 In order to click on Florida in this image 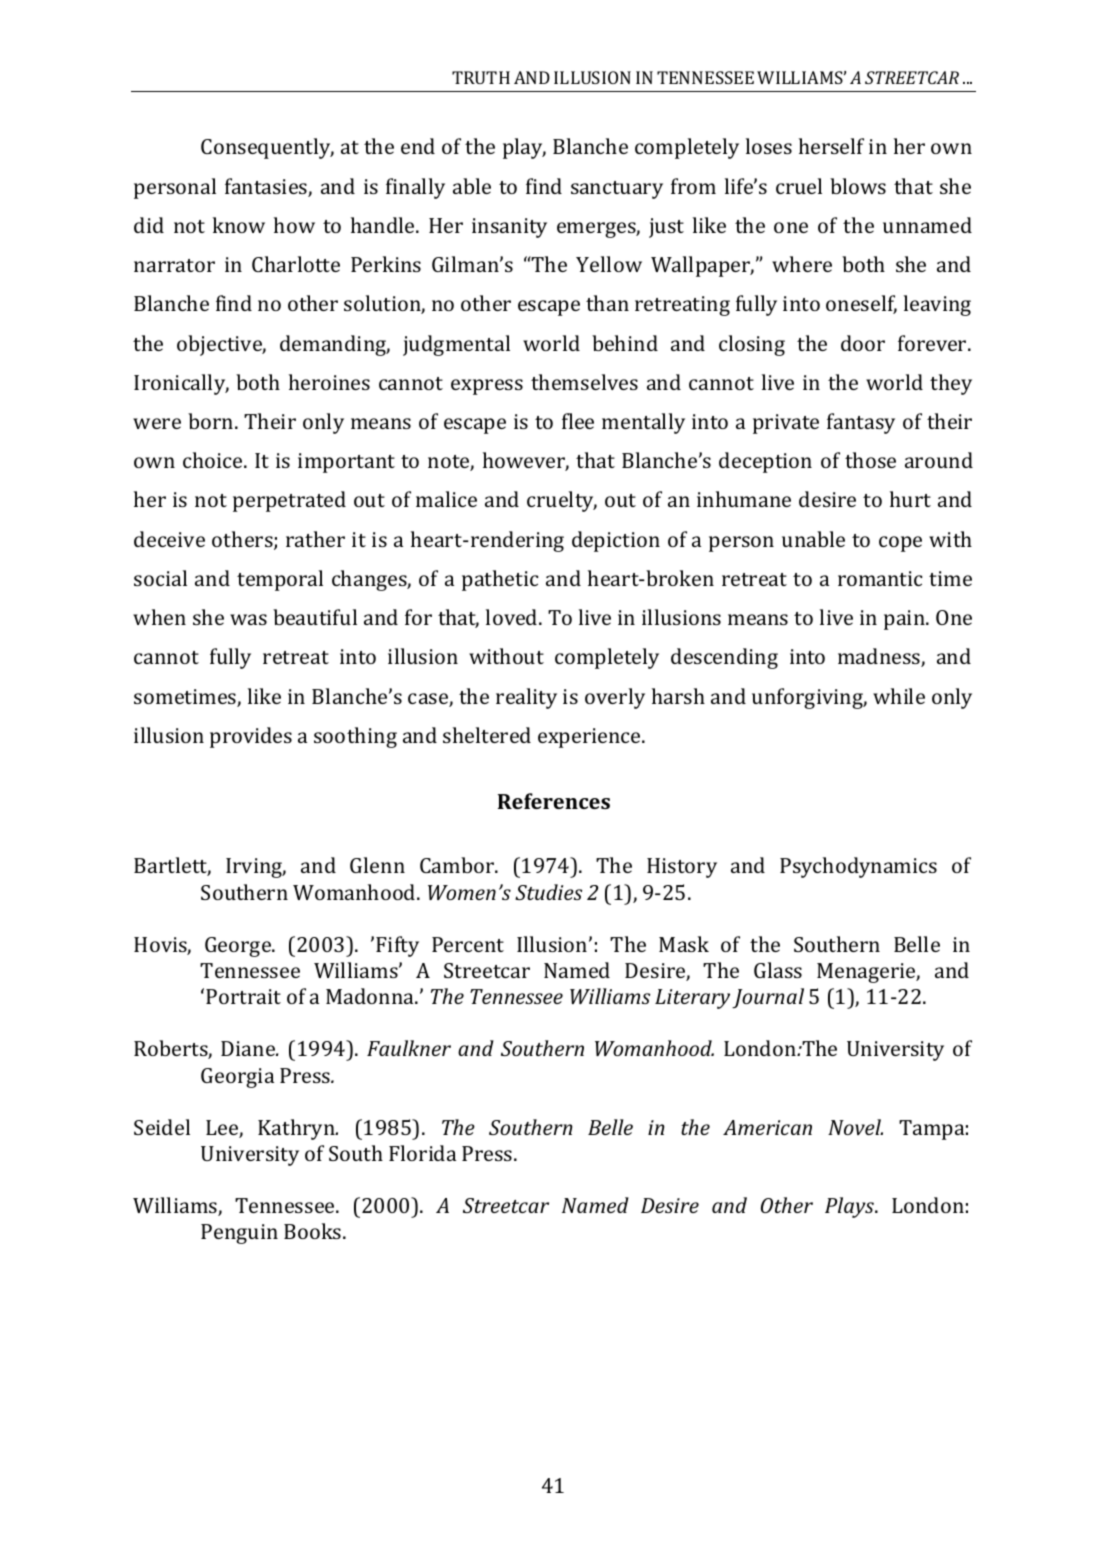, I will do `click(422, 1153)`.
